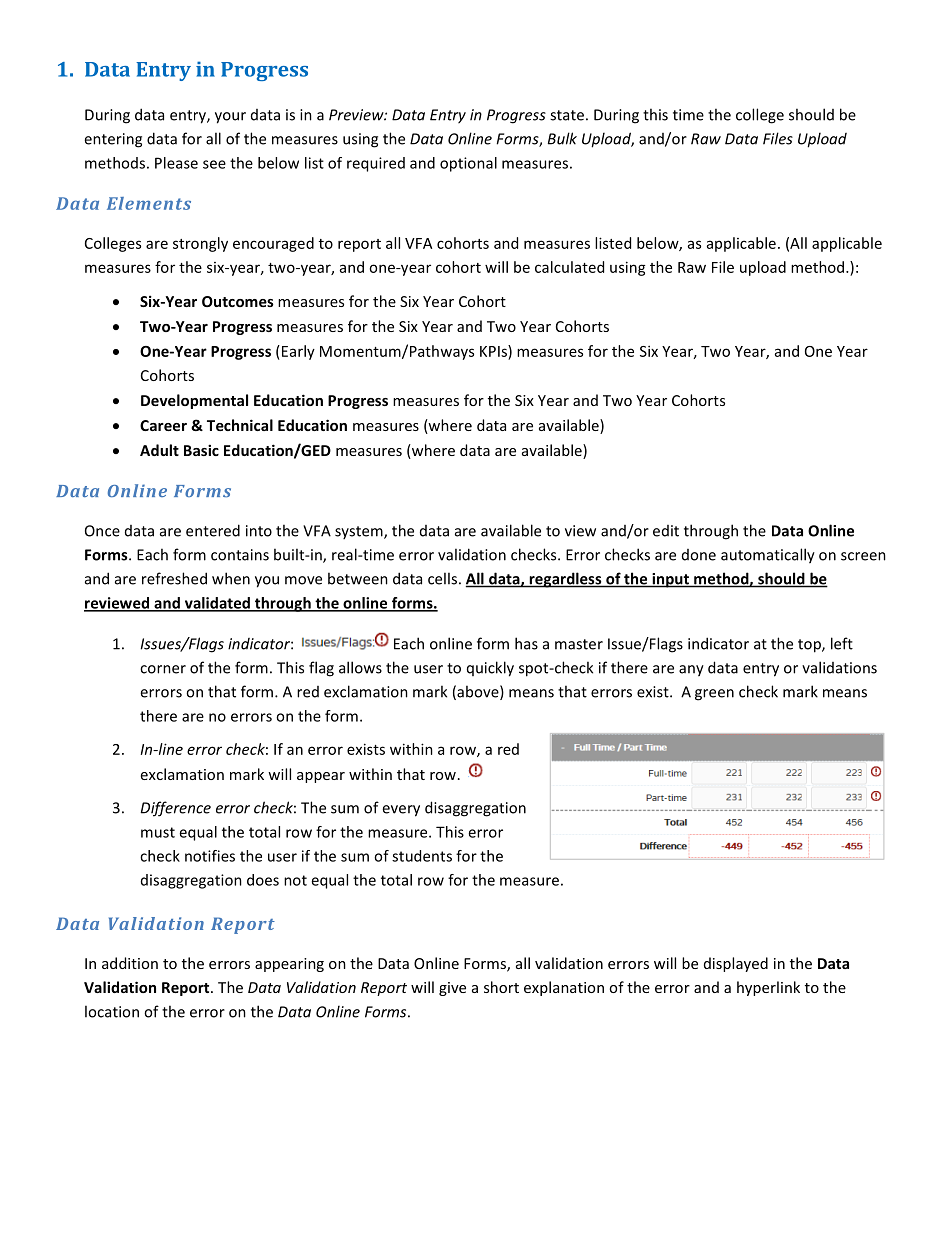 Image resolution: width=952 pixels, height=1233 pixels. Describe the element at coordinates (562, 138) in the screenshot. I see `Bulk` at that location.
